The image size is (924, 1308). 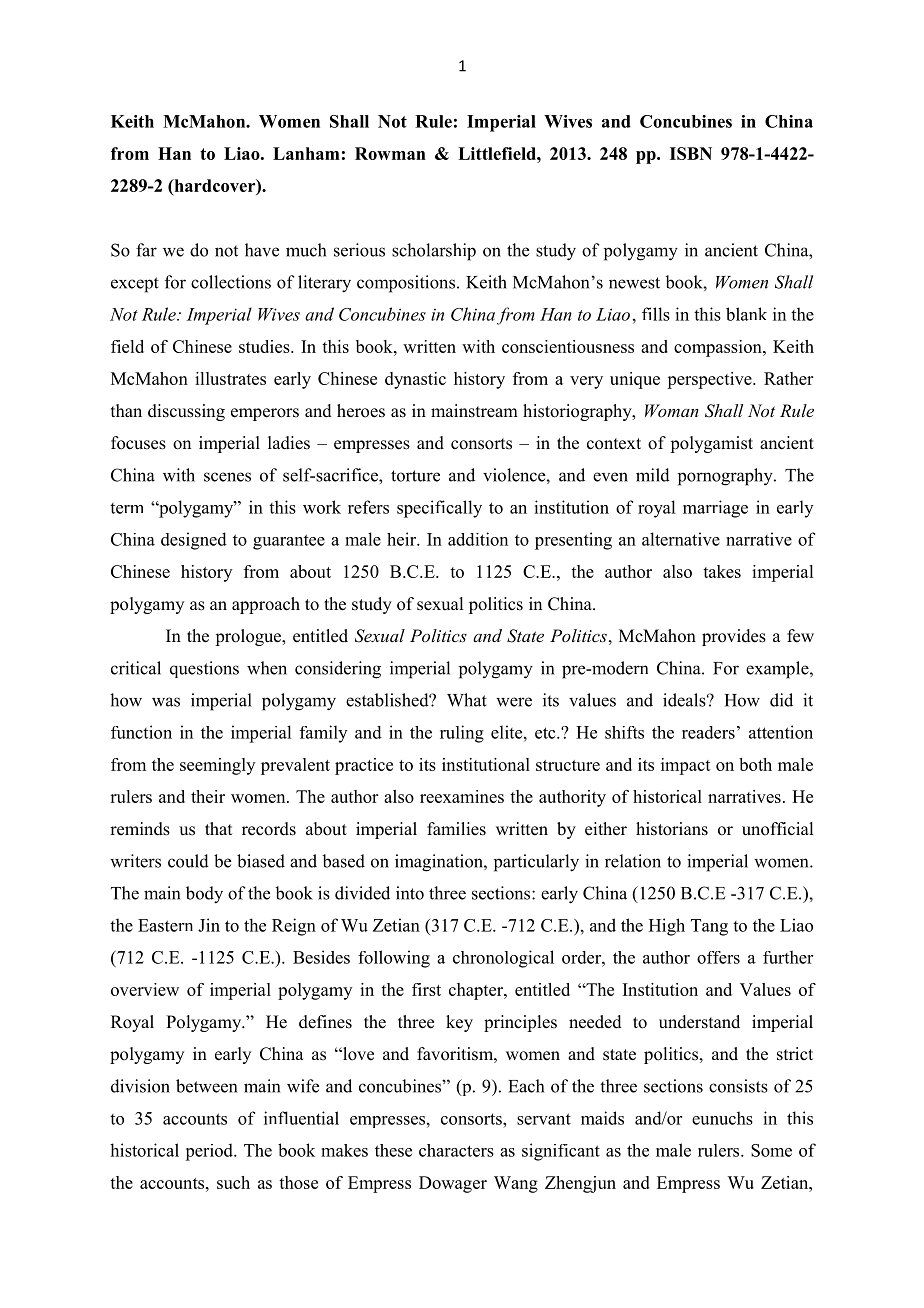 What do you see at coordinates (218, 828) in the image?
I see `that` at bounding box center [218, 828].
